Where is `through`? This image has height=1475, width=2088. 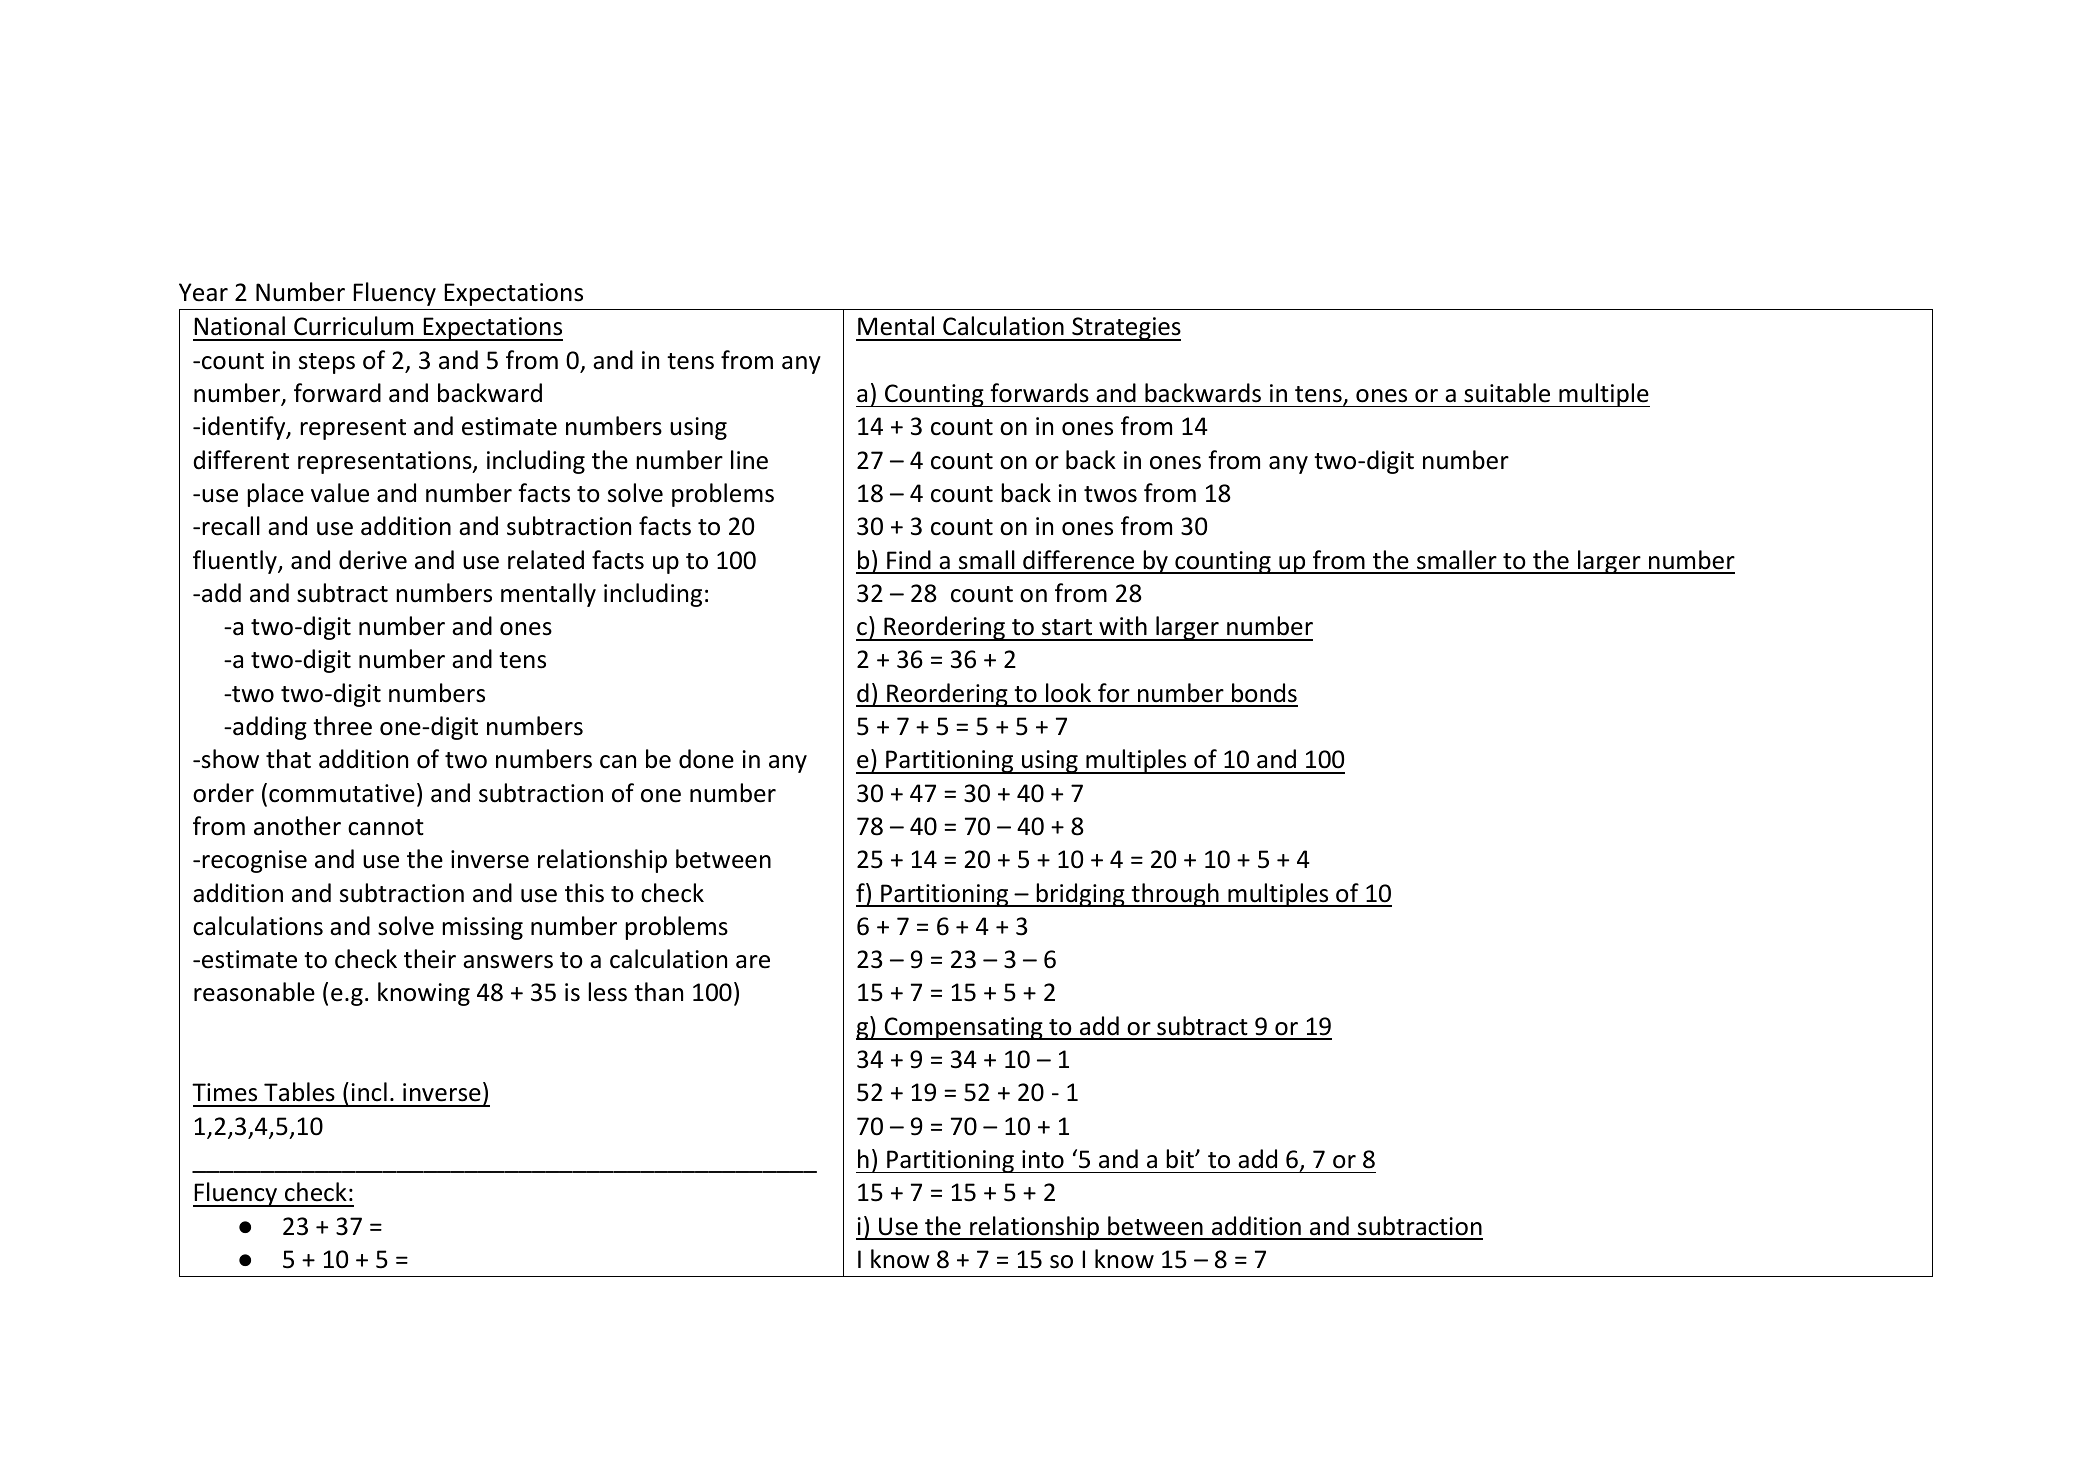 through is located at coordinates (1175, 895).
